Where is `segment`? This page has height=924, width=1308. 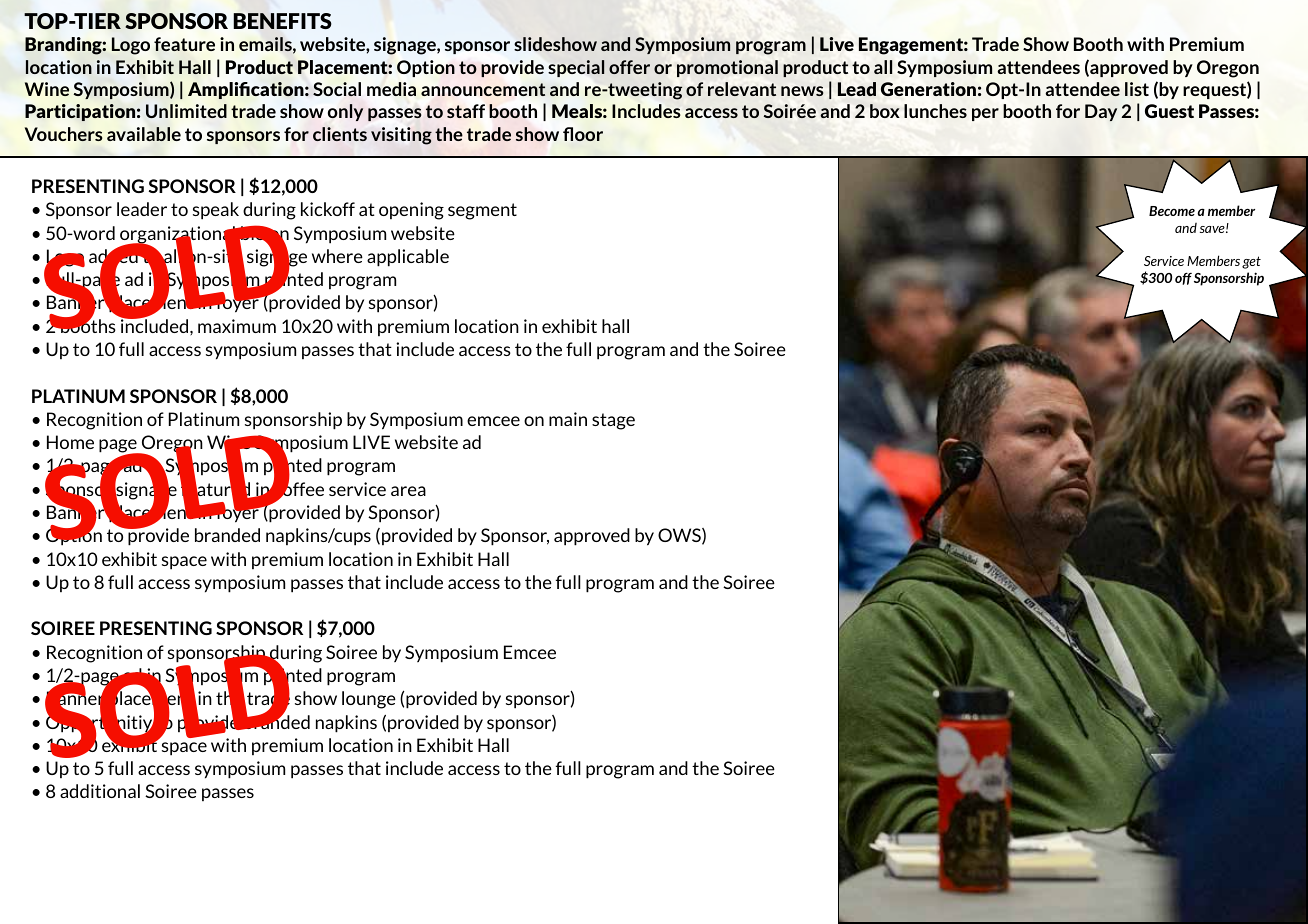 segment is located at coordinates (482, 211).
